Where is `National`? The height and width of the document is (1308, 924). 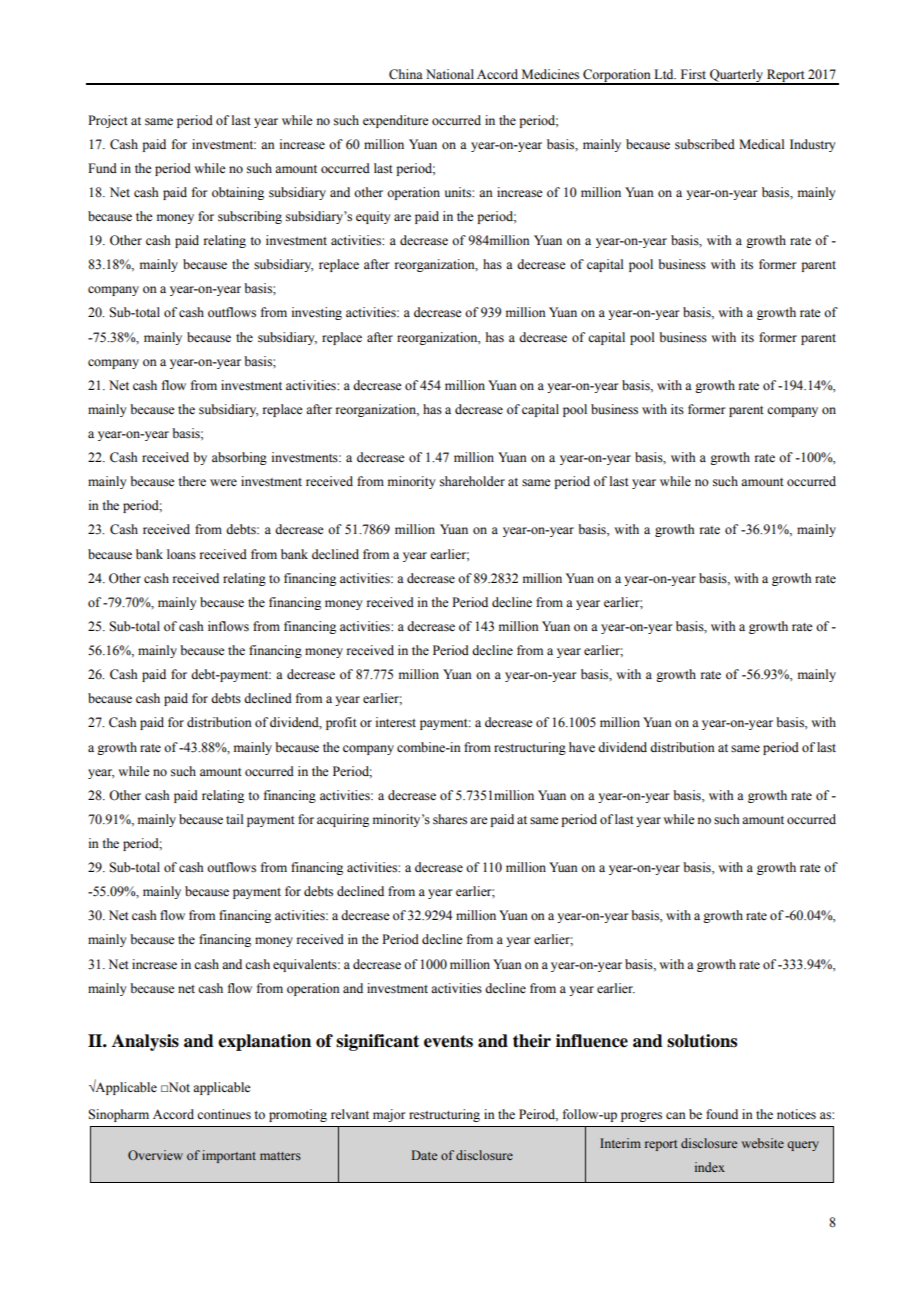
National is located at coordinates (450, 74).
